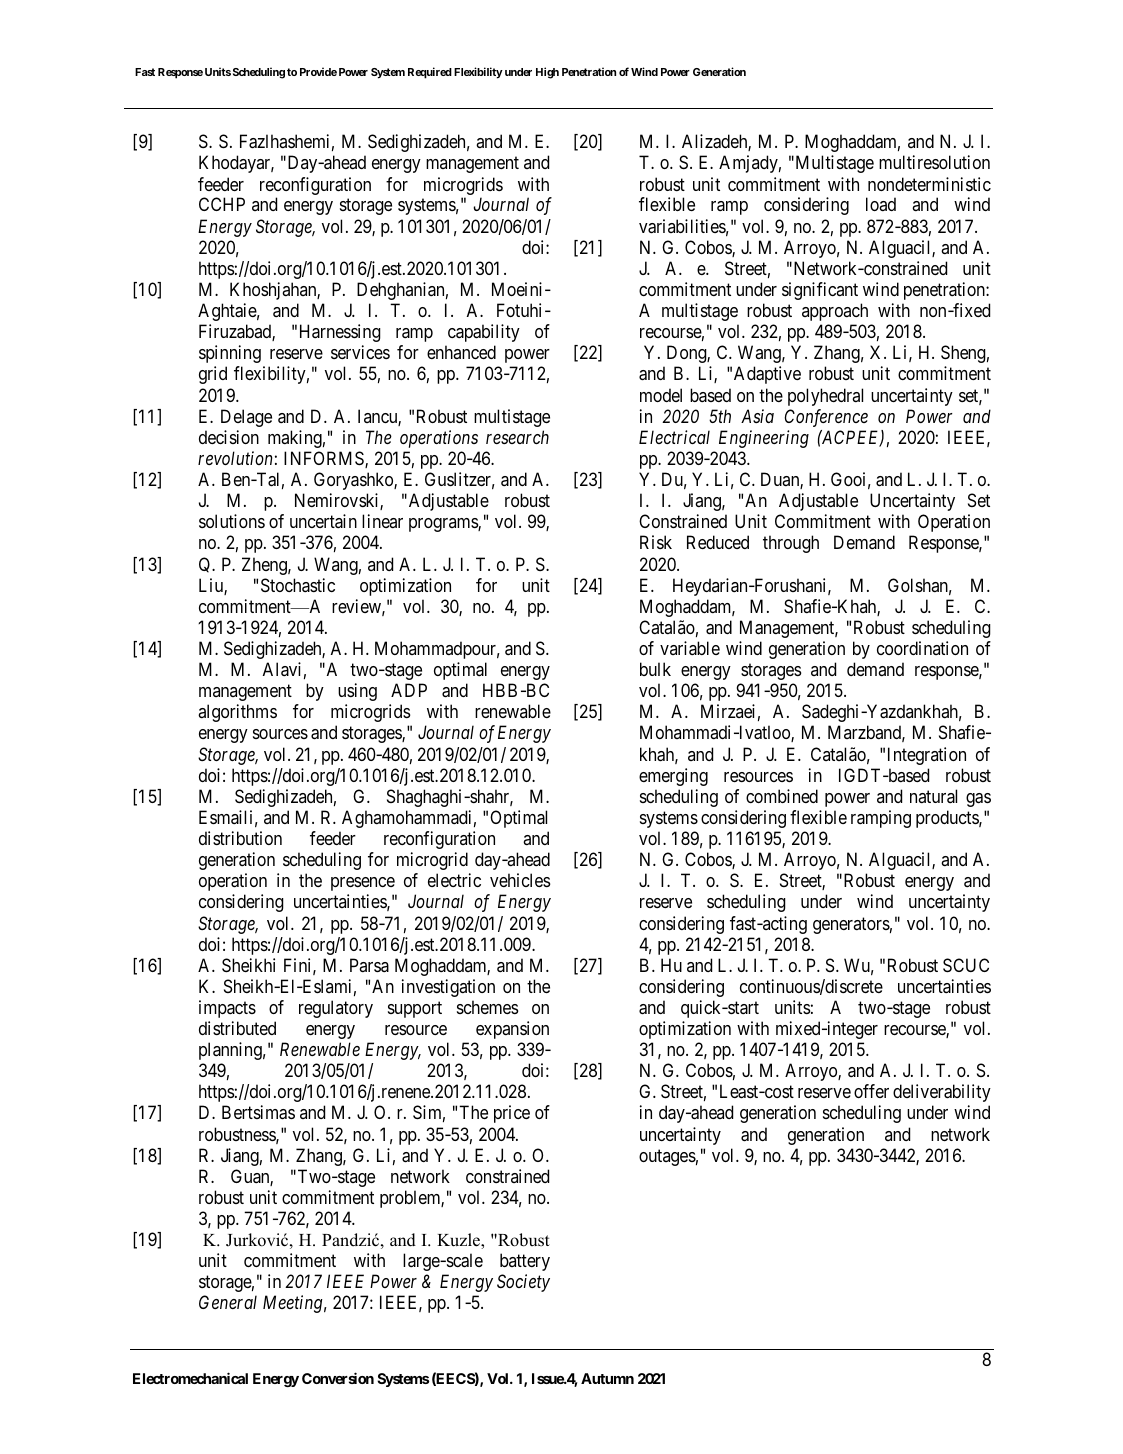 The height and width of the screenshot is (1454, 1123). What do you see at coordinates (881, 204) in the screenshot?
I see `load` at bounding box center [881, 204].
